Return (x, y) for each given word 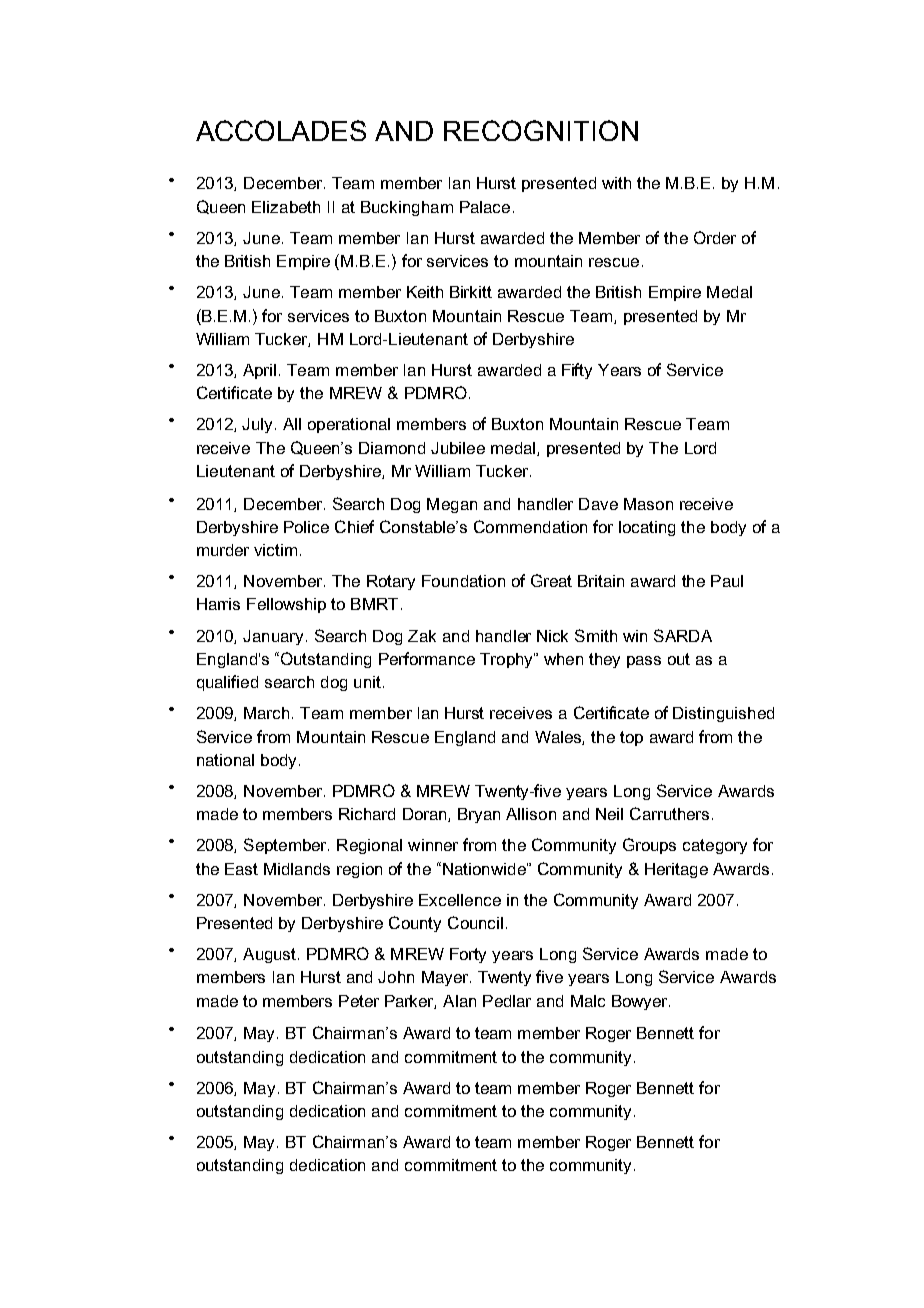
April (259, 371)
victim (275, 550)
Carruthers (669, 813)
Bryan (479, 815)
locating (647, 528)
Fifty (577, 371)
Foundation (463, 581)
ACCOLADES (281, 130)
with (616, 183)
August (271, 955)
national (225, 760)
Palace (485, 207)
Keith (425, 292)
